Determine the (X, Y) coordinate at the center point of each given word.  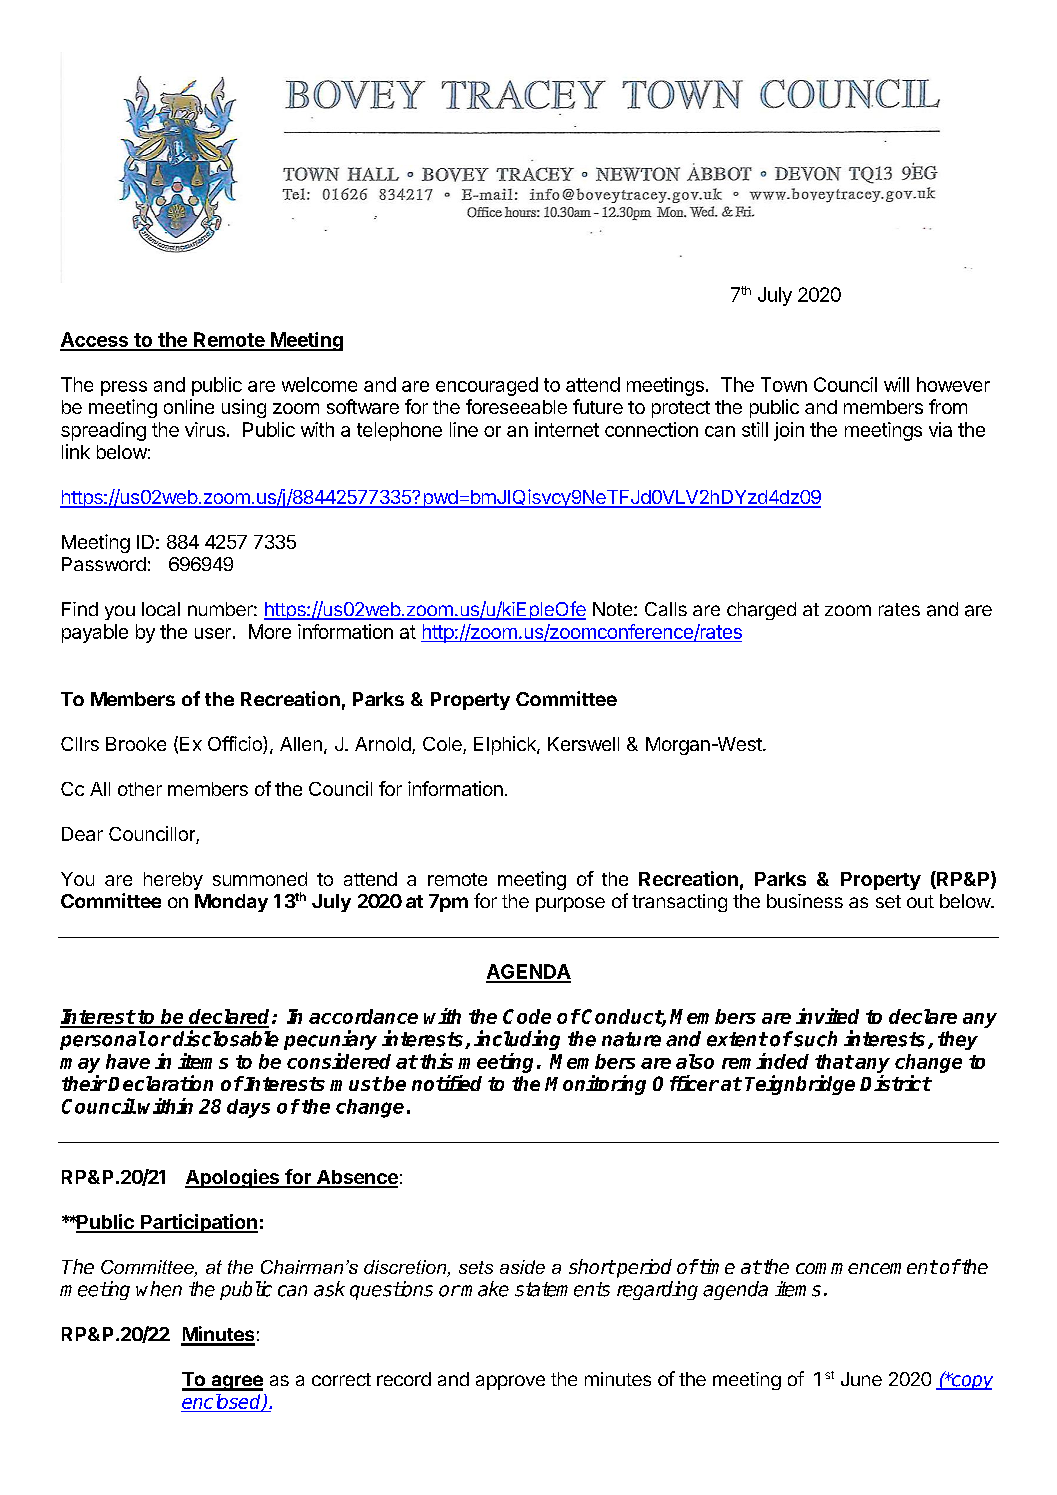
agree (236, 1383)
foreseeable (516, 406)
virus (205, 429)
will (896, 384)
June (861, 1379)
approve (510, 1382)
